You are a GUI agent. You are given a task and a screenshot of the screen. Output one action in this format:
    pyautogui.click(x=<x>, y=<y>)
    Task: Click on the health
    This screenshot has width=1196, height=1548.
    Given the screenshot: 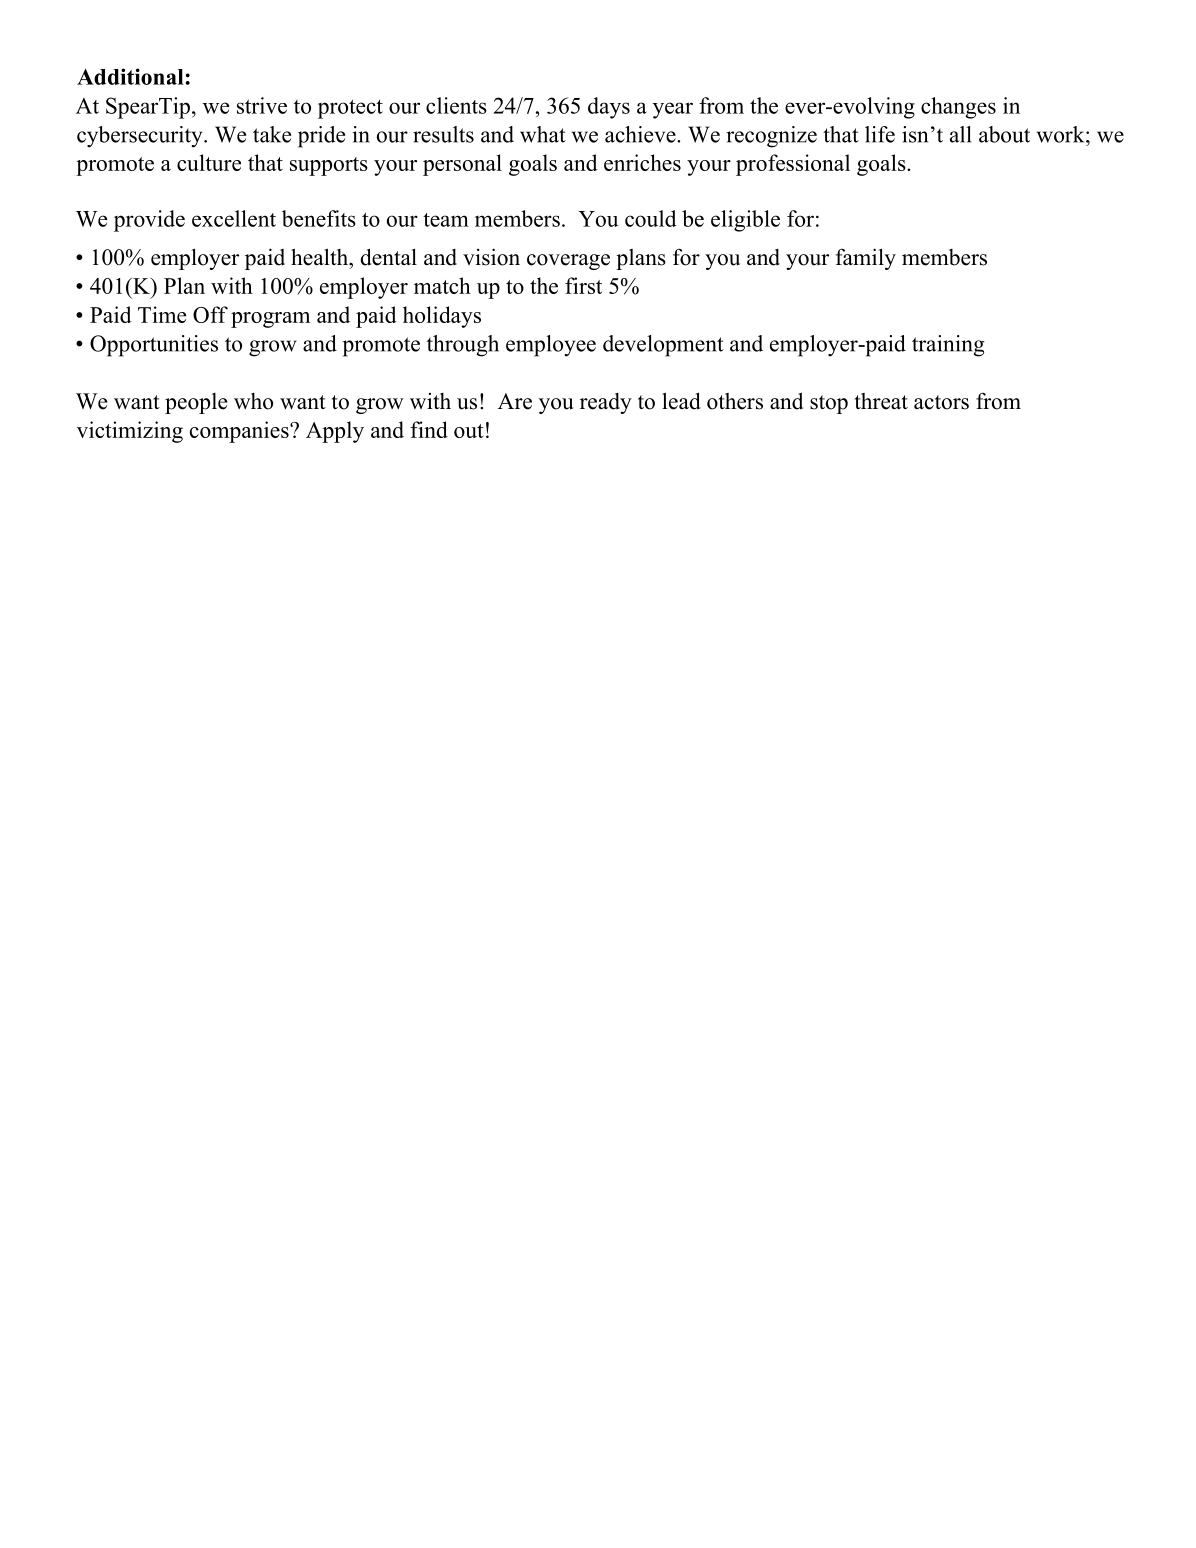 What is the action you would take?
    pyautogui.click(x=321, y=257)
